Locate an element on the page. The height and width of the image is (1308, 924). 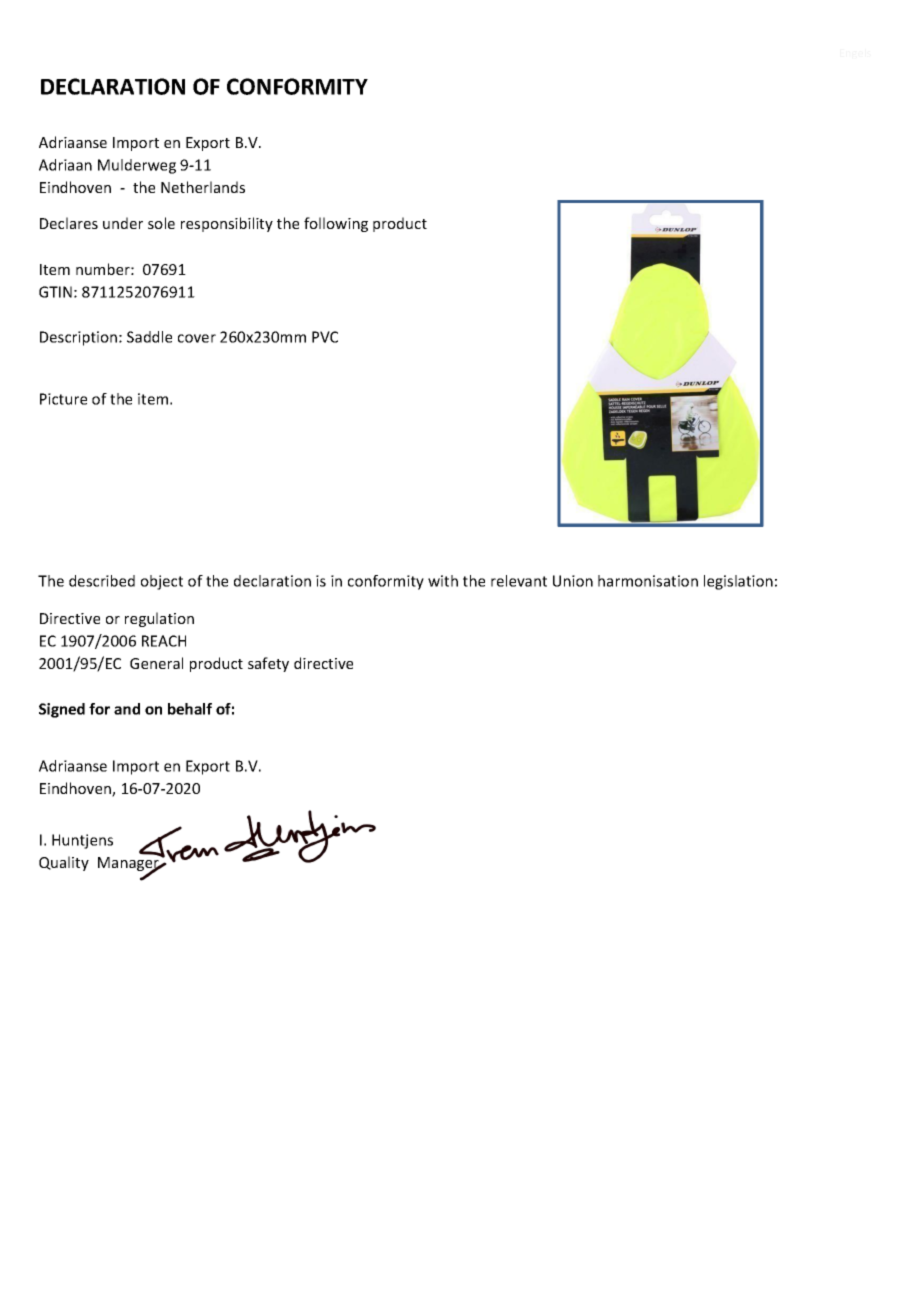
behalf is located at coordinates (190, 709).
